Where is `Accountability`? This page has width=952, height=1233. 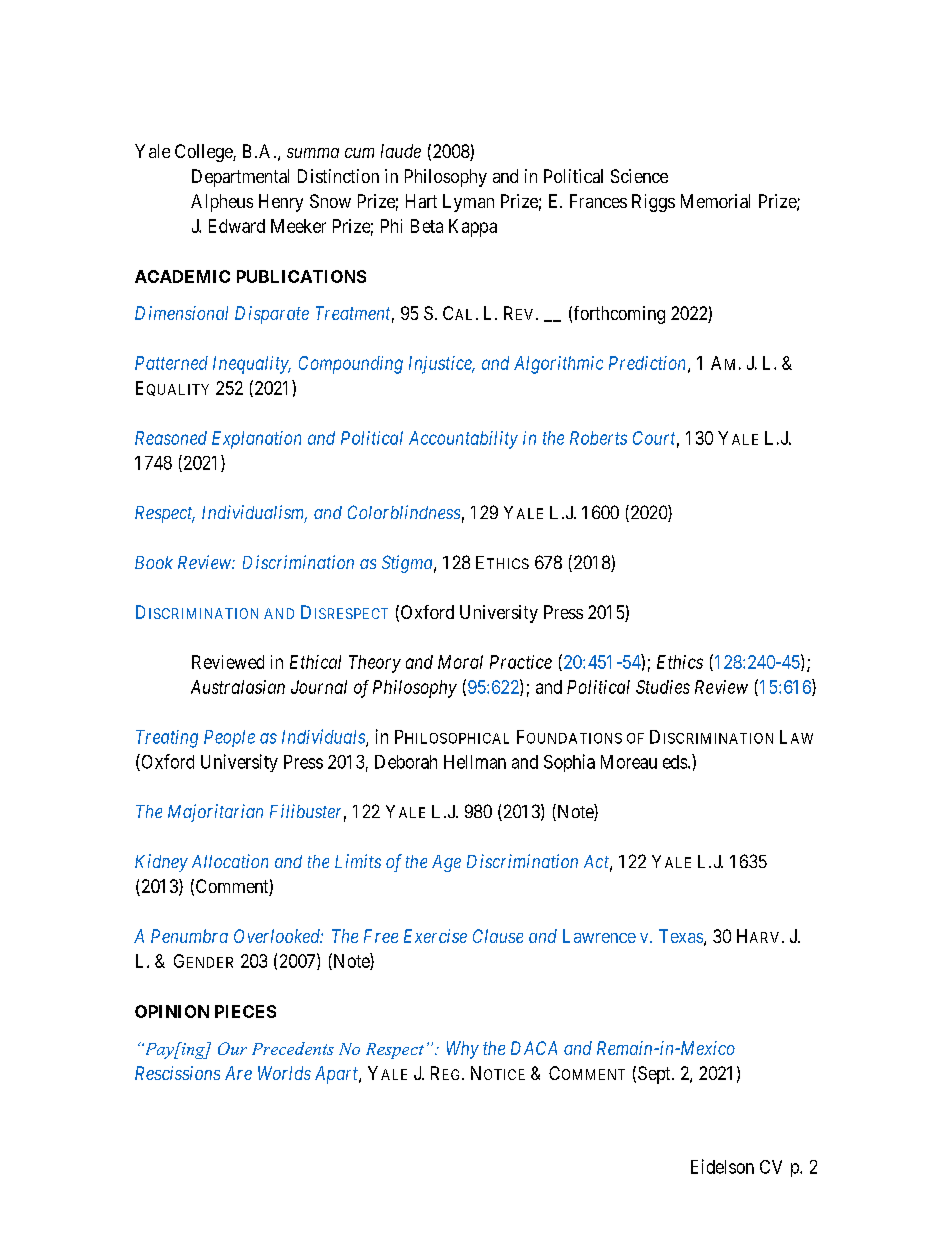
Accountability is located at coordinates (463, 440).
